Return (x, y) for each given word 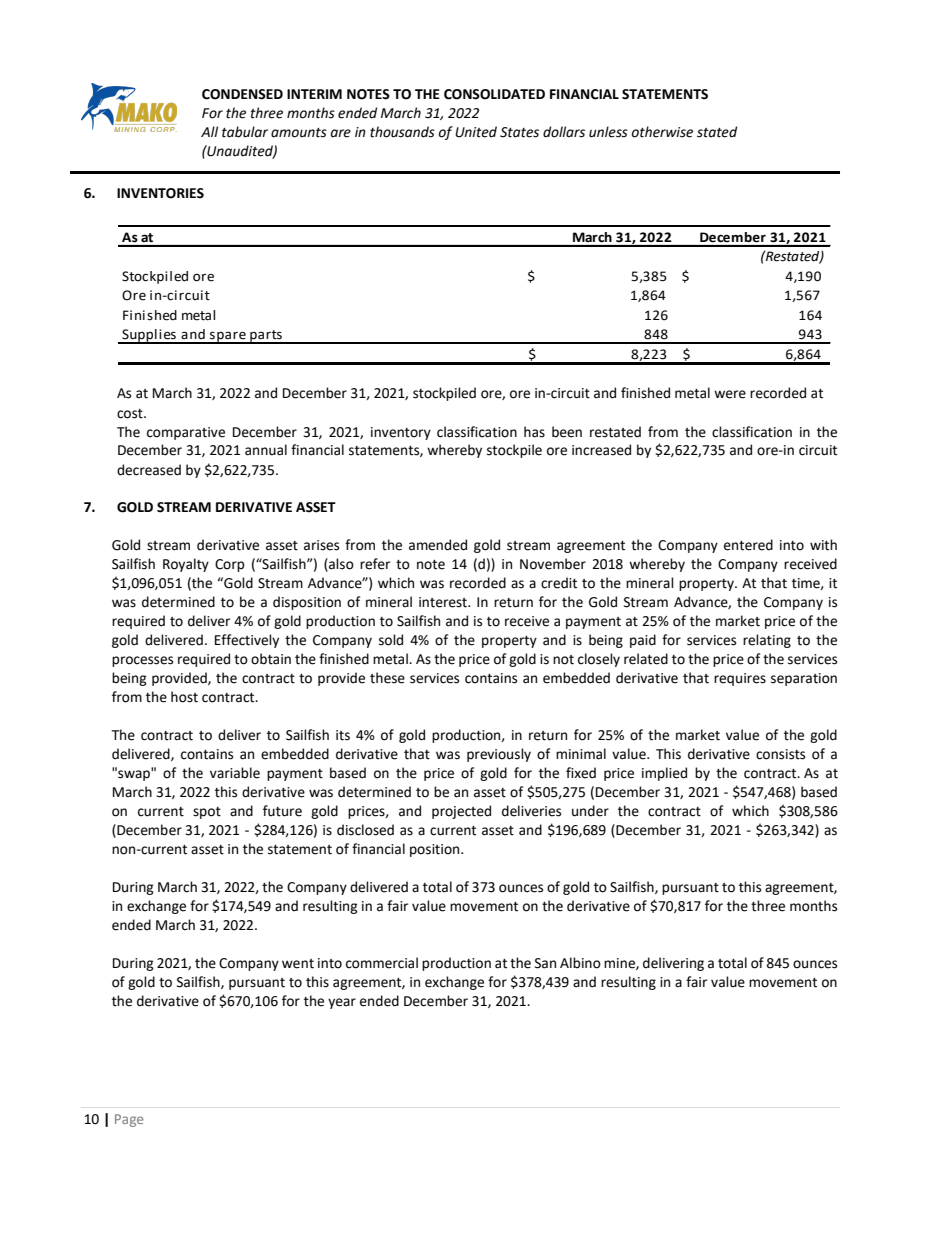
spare (228, 337)
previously (499, 755)
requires (740, 679)
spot (207, 813)
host (184, 697)
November (553, 564)
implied (664, 774)
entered (748, 545)
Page (129, 1120)
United (476, 132)
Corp (230, 565)
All (209, 131)
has (534, 432)
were (730, 394)
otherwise (662, 132)
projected (461, 812)
